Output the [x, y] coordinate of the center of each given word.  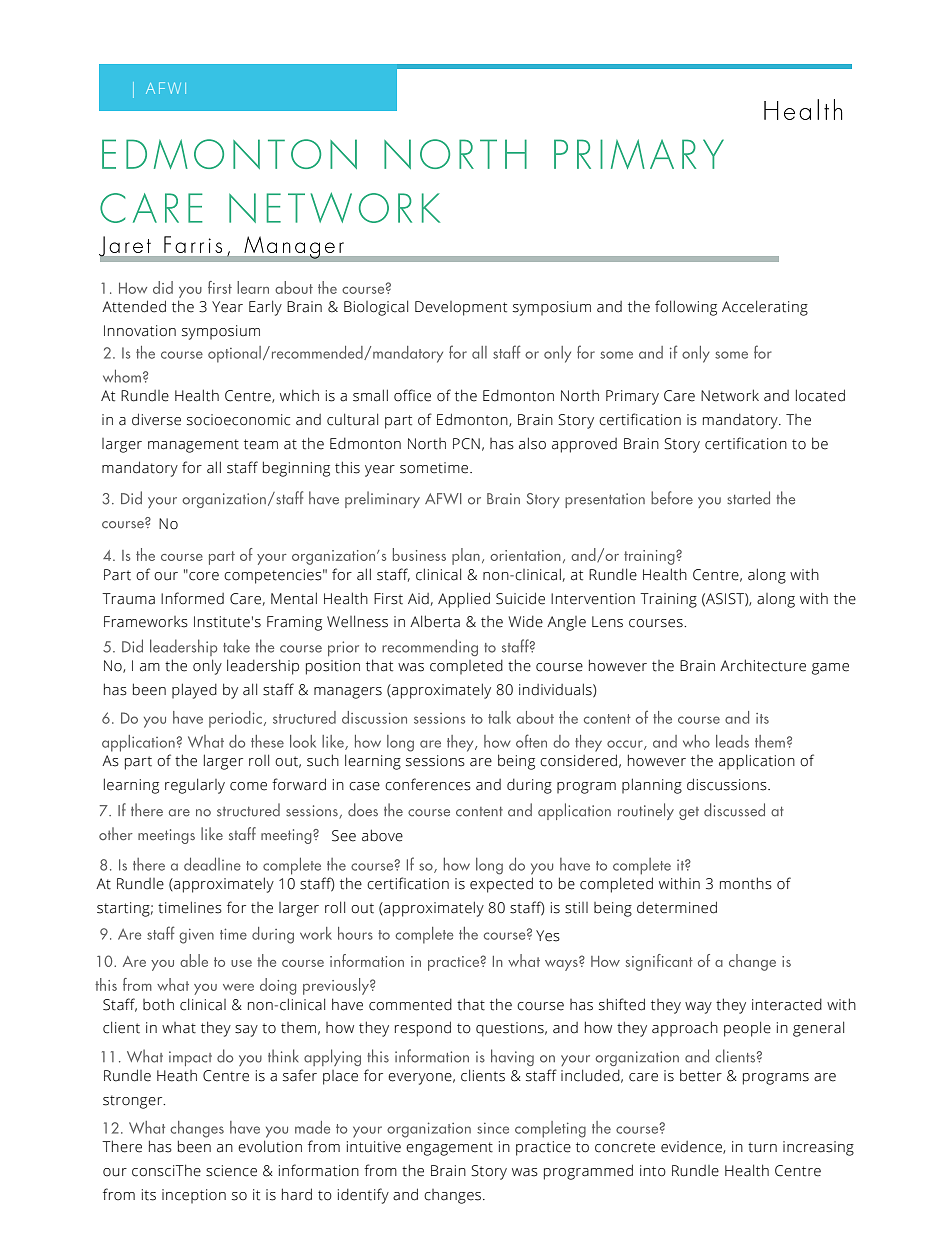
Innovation [140, 331]
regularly [195, 786]
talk [499, 717]
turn [762, 1147]
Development [461, 308]
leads [732, 741]
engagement [449, 1149]
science [231, 1171]
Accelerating [765, 308]
